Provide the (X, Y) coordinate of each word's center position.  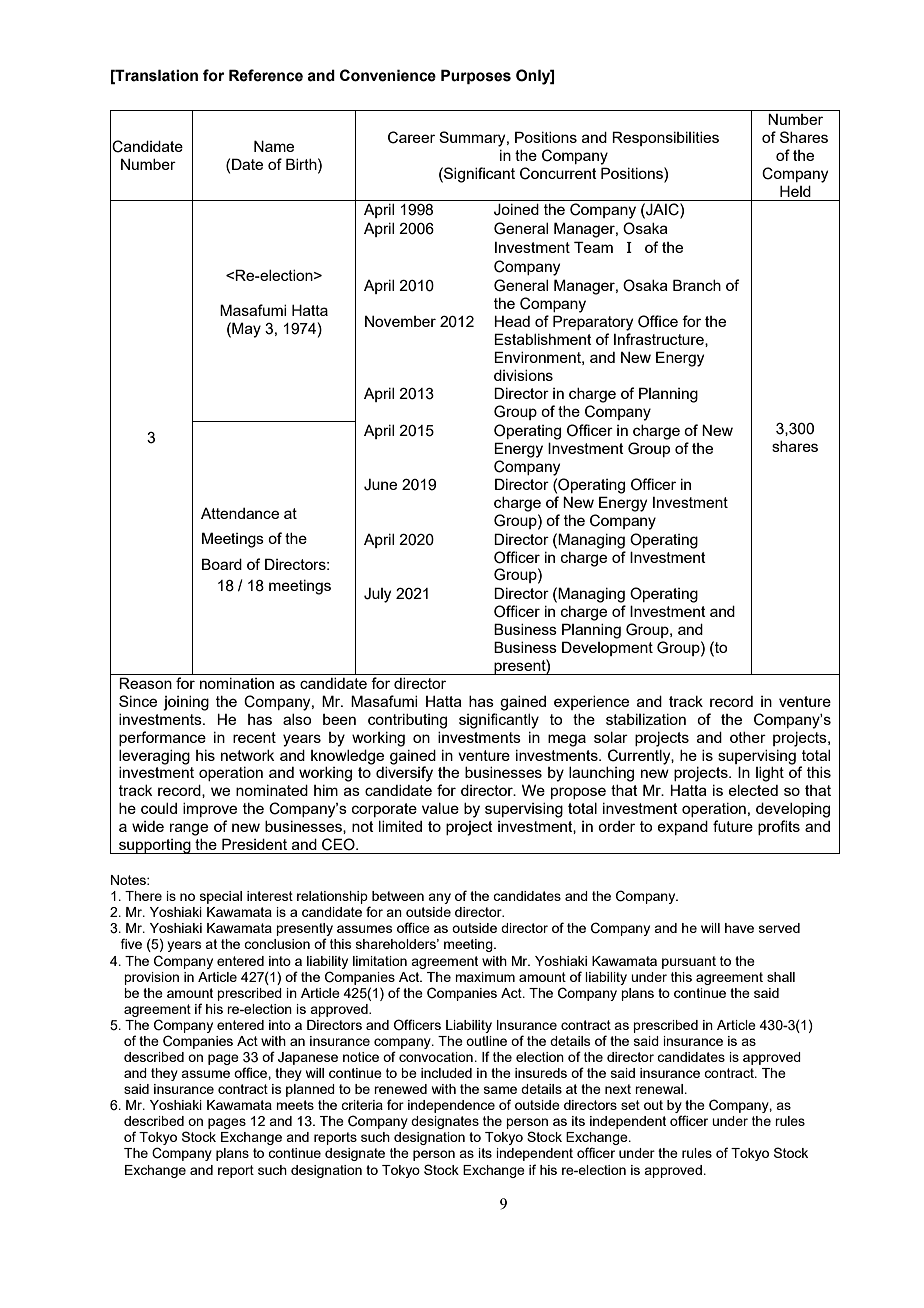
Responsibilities (665, 138)
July (377, 595)
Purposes (476, 76)
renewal (660, 1089)
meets (295, 1105)
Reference (266, 75)
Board (222, 564)
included (446, 1073)
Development (607, 648)
